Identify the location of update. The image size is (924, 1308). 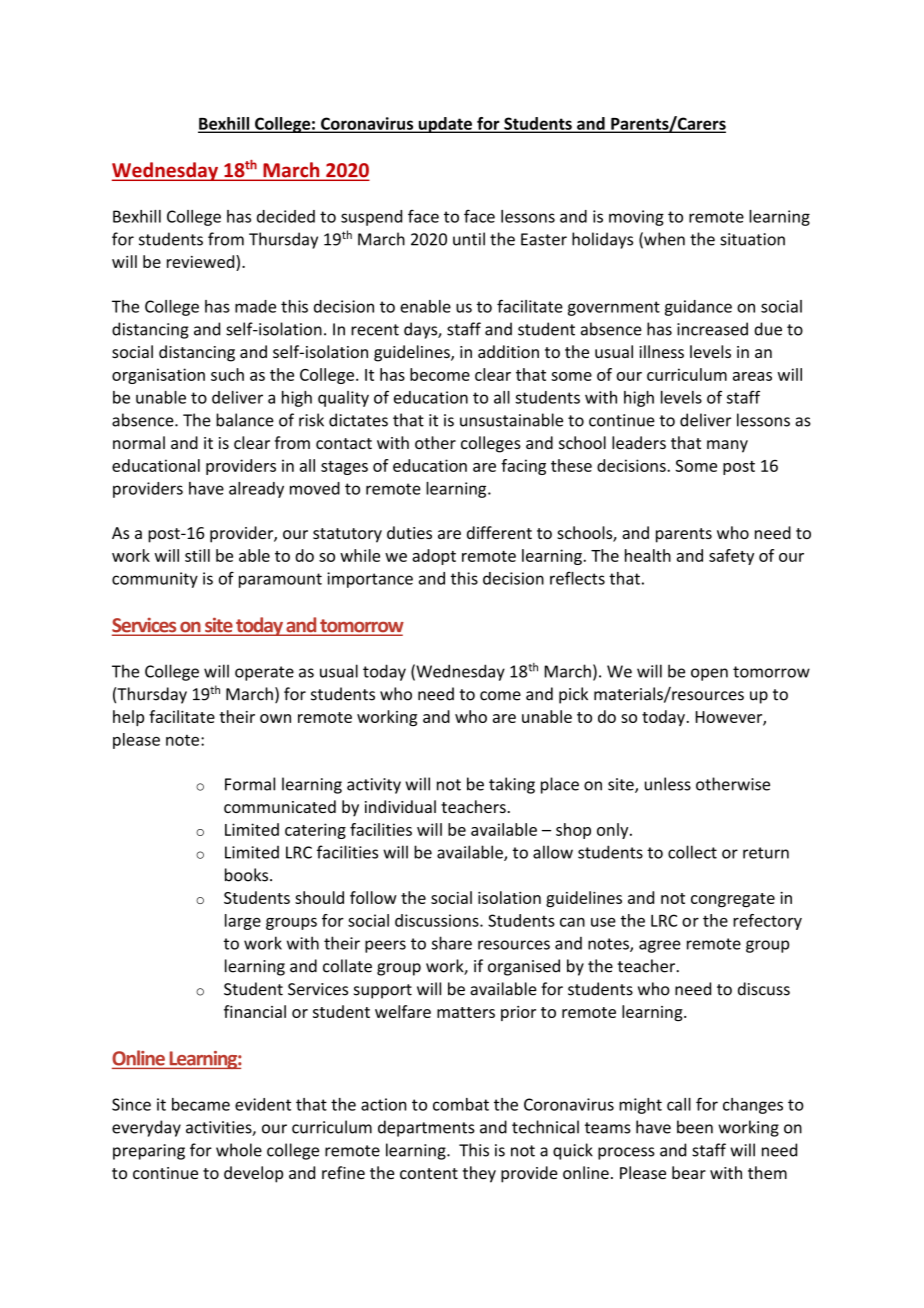
(445, 125).
